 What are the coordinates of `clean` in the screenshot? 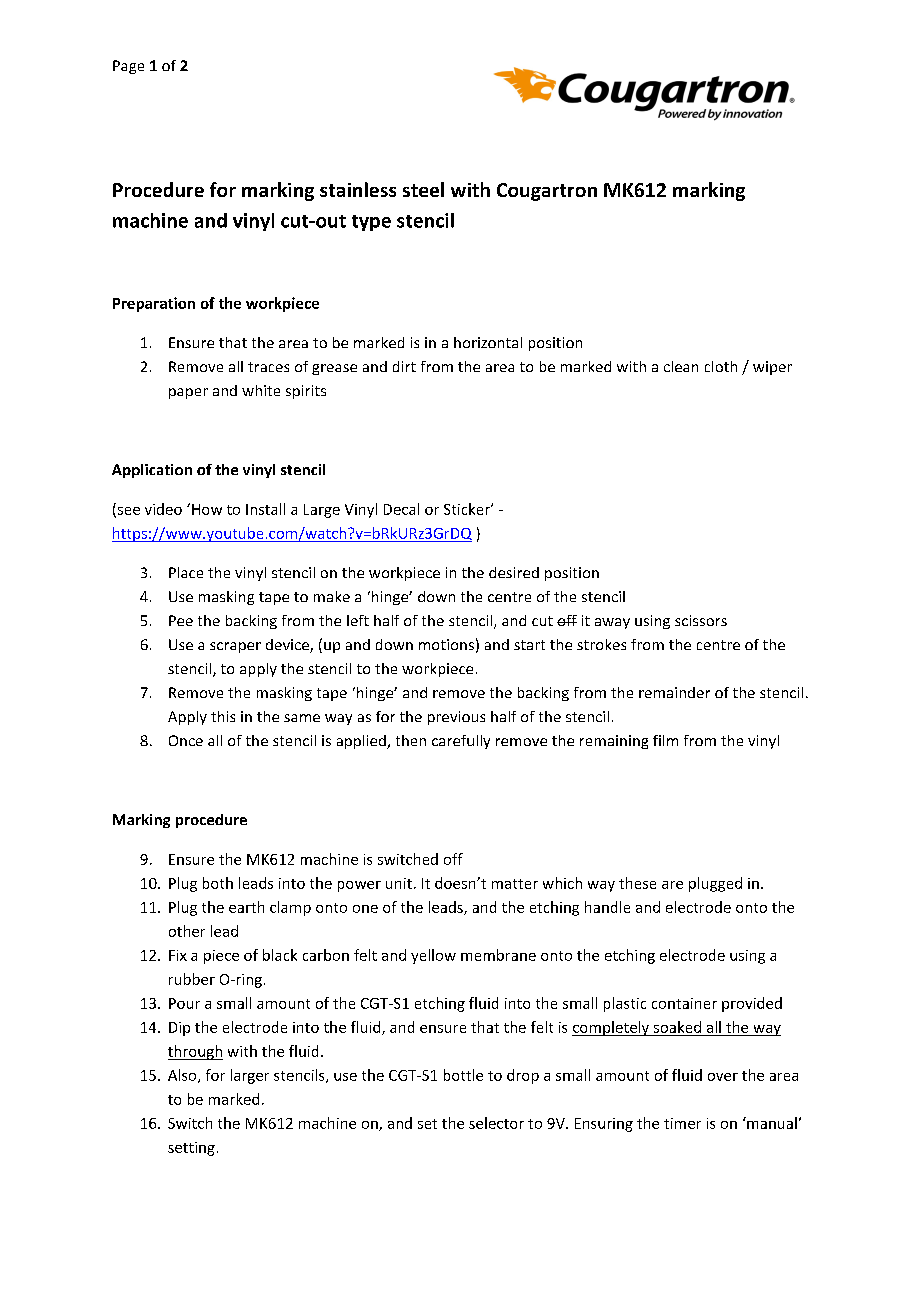 It's located at (681, 366).
